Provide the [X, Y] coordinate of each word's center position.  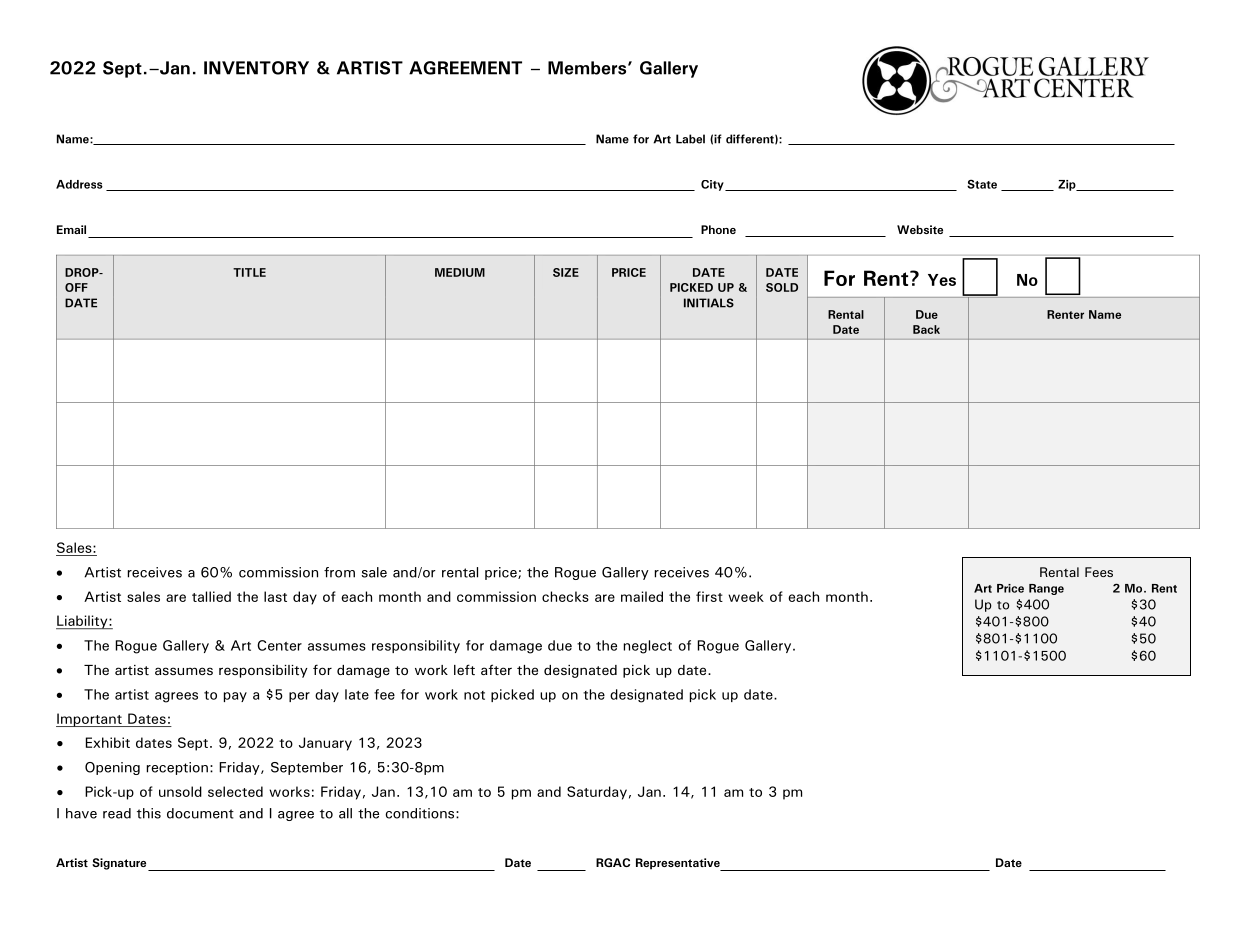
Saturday [597, 793]
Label [690, 139]
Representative [679, 864]
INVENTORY [256, 68]
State [982, 184]
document [200, 813]
